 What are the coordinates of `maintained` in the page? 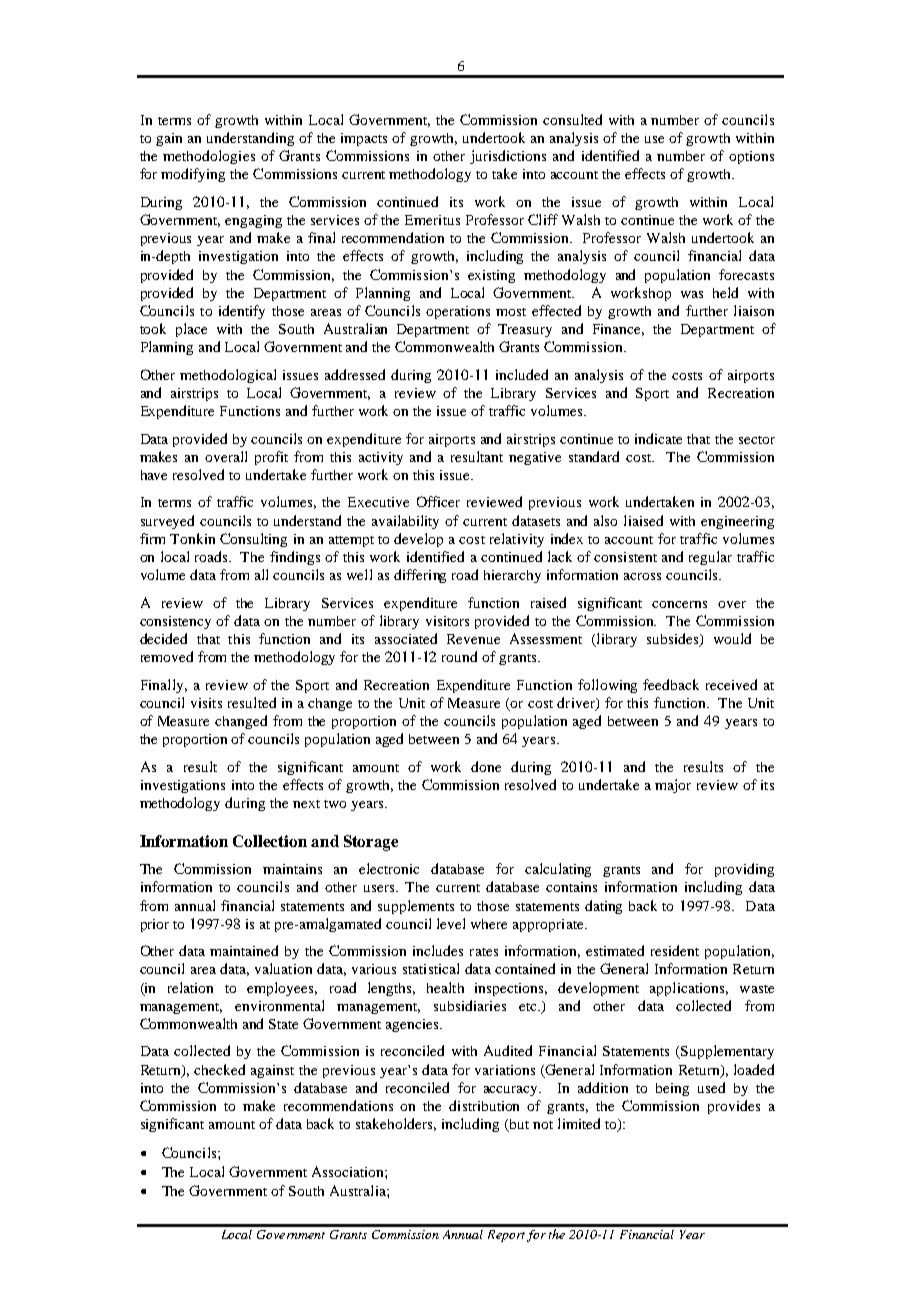 It's located at (244, 950).
